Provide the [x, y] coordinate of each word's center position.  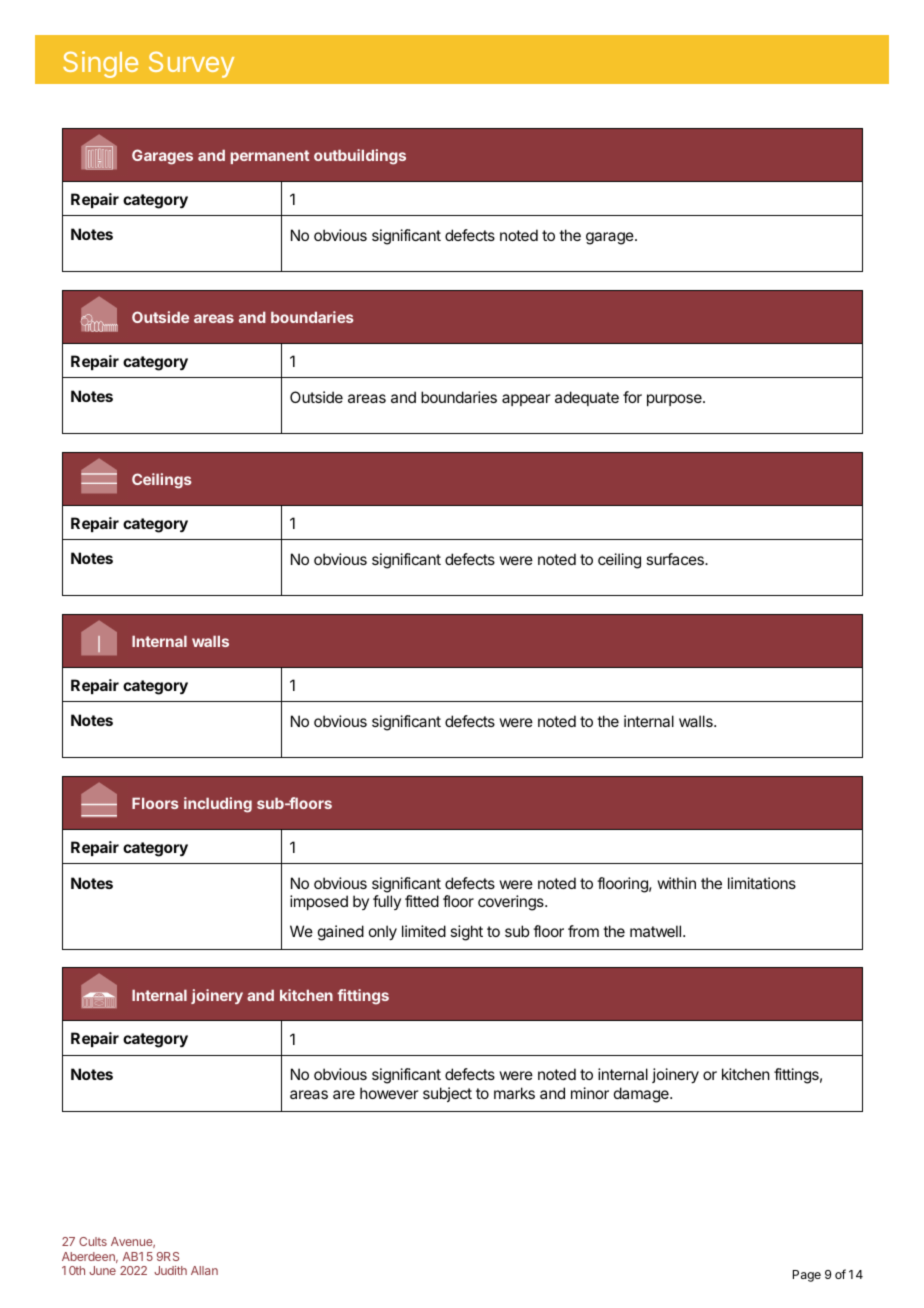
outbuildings [360, 157]
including [218, 805]
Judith [170, 1270]
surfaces [676, 559]
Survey [191, 64]
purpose [675, 400]
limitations [762, 883]
